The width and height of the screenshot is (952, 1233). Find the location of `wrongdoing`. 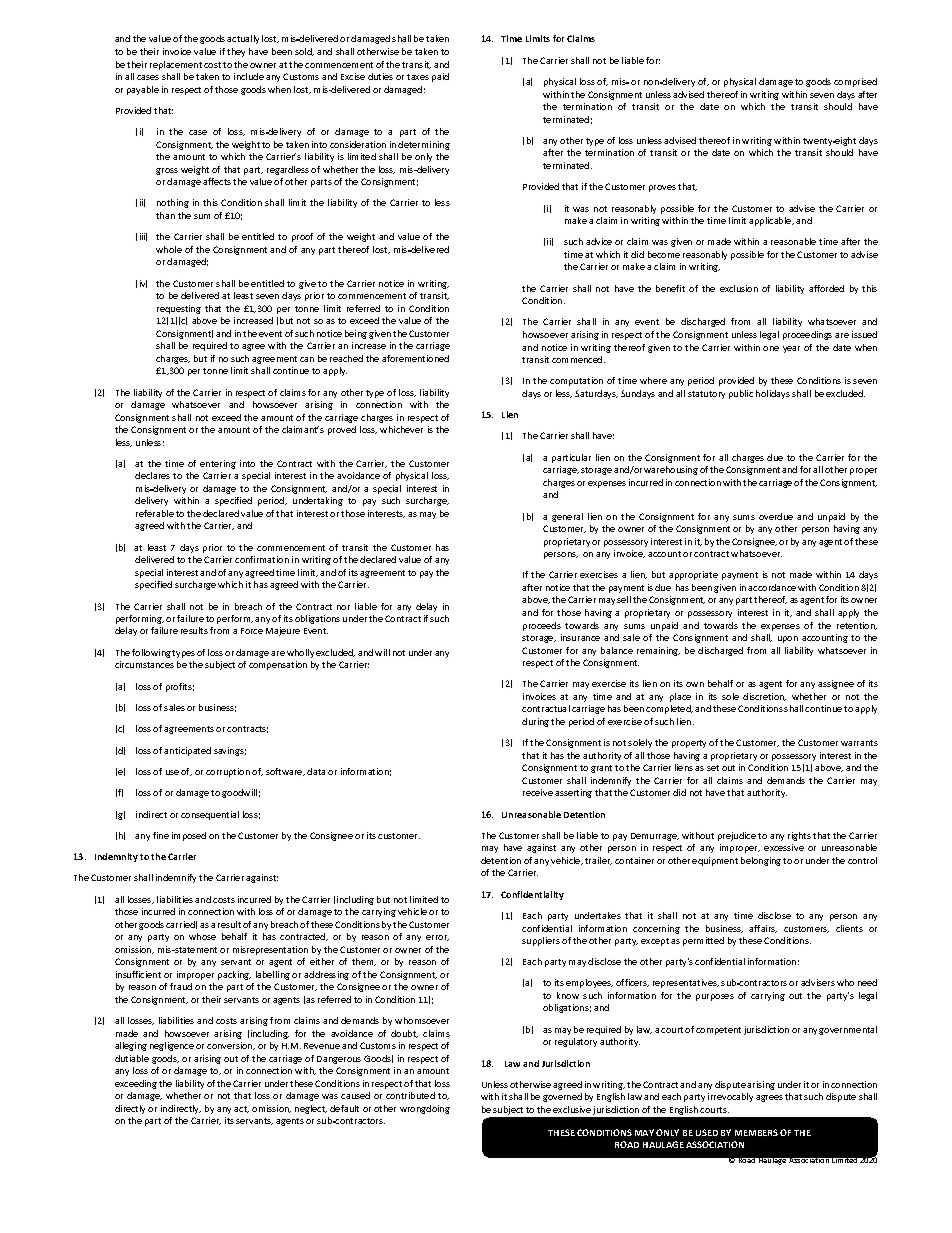

wrongdoing is located at coordinates (425, 1109).
